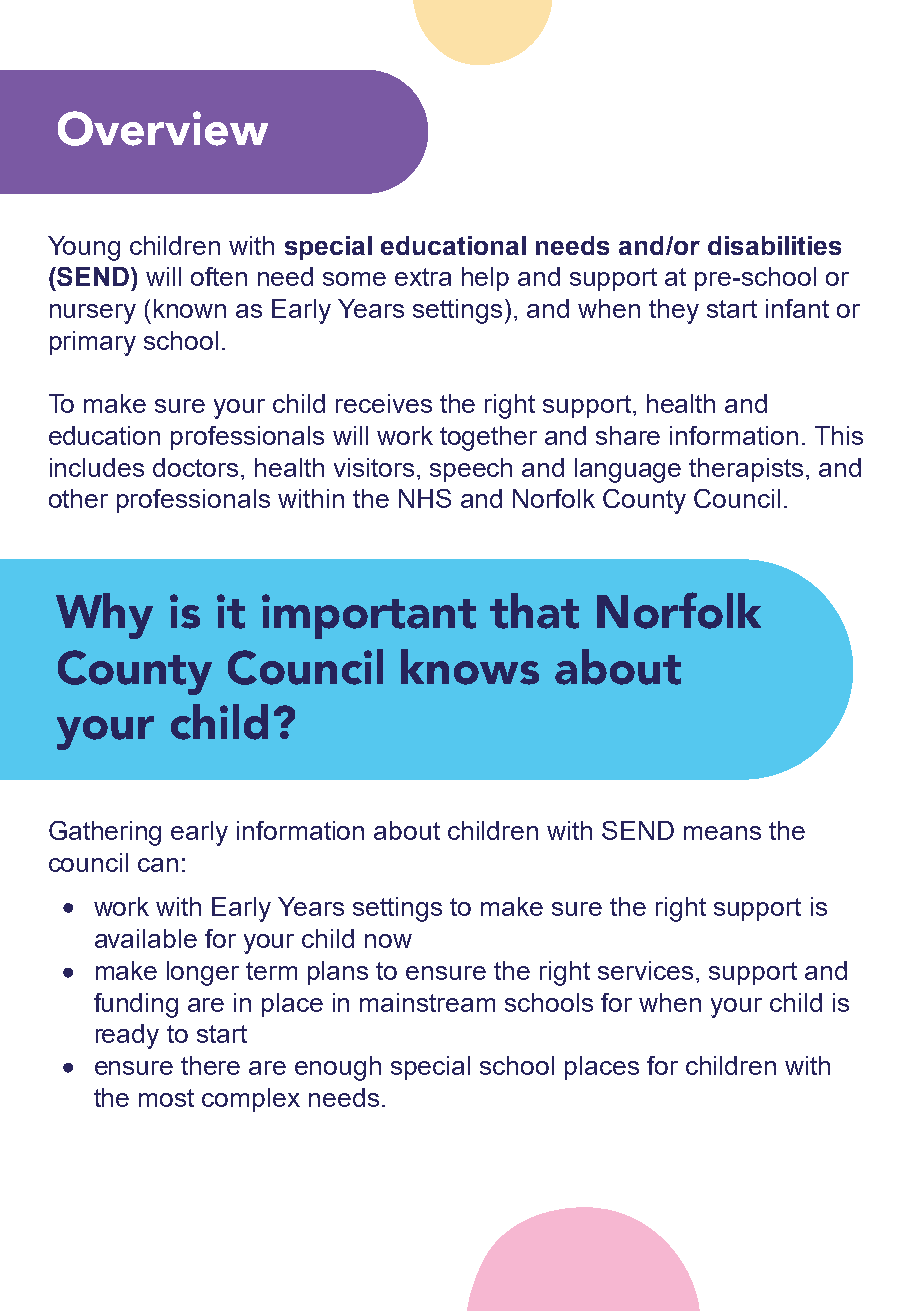 This screenshot has width=924, height=1311. Describe the element at coordinates (774, 245) in the screenshot. I see `disabilities` at that location.
